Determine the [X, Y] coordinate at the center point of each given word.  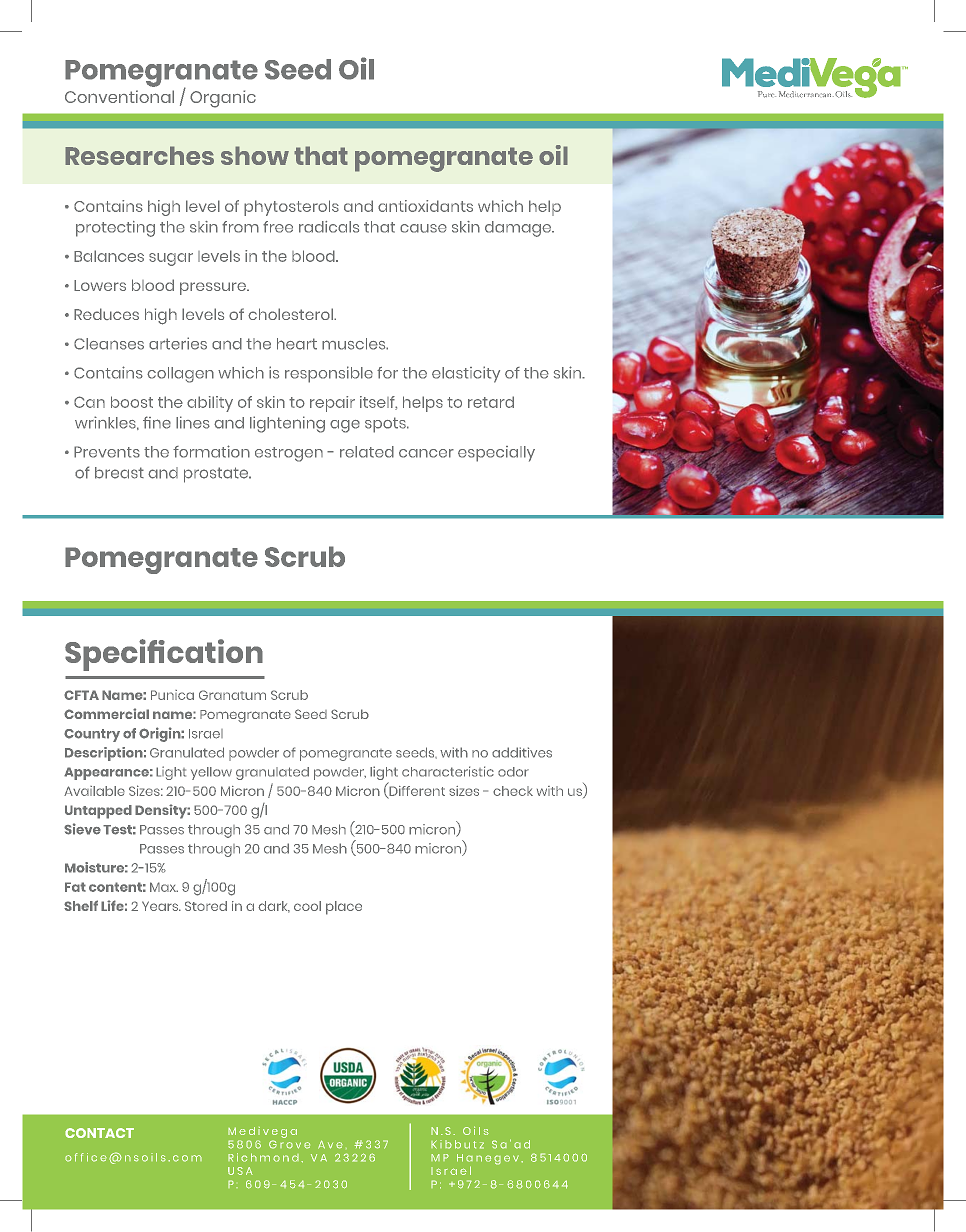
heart [297, 344]
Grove [289, 1144]
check [513, 791]
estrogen [289, 454]
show [255, 155]
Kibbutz [457, 1144]
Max [164, 887]
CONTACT [99, 1133]
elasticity [466, 374]
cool [307, 906]
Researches [139, 155]
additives [522, 752]
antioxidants [425, 206]
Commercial [106, 713]
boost [132, 402]
